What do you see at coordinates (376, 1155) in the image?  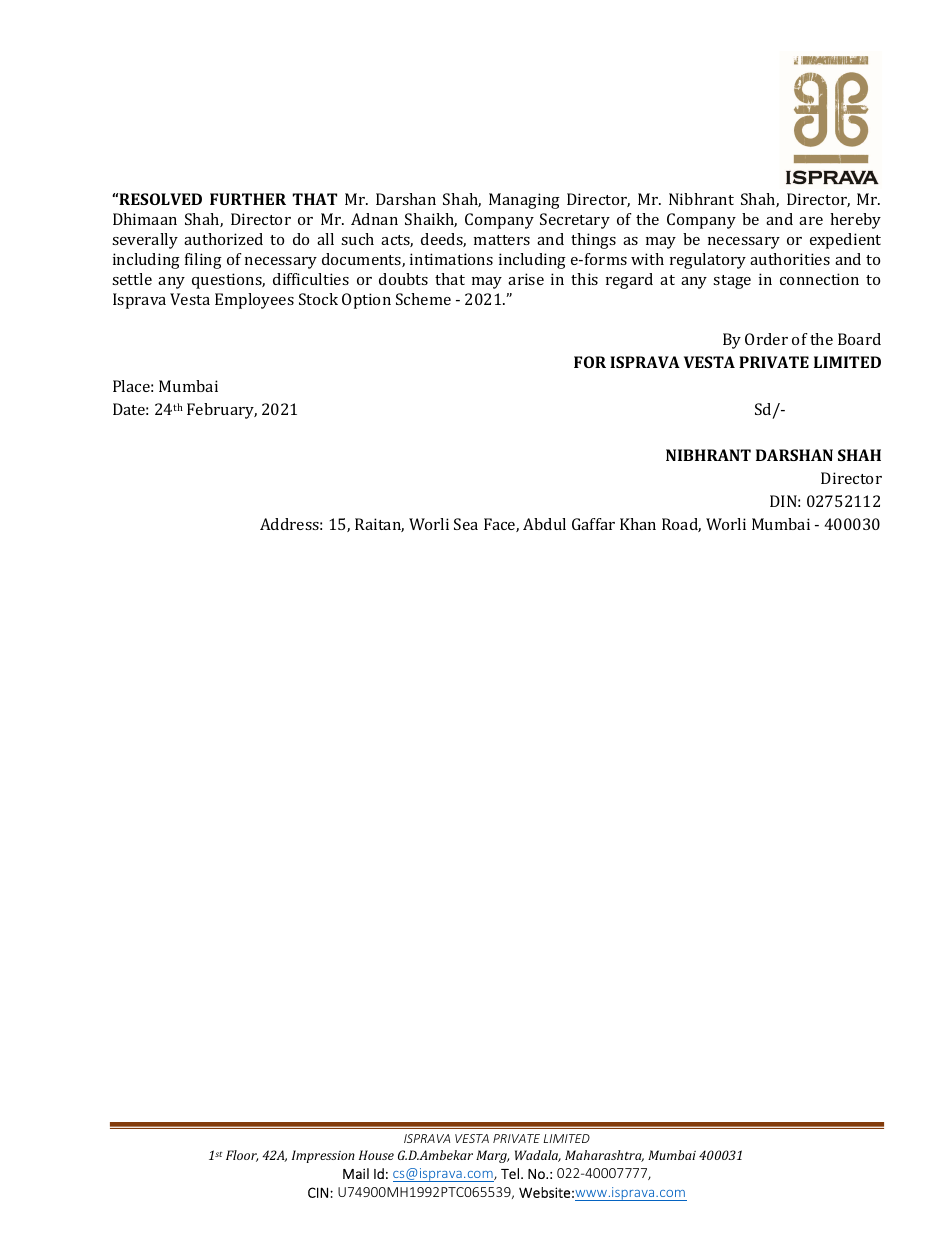 I see `House` at bounding box center [376, 1155].
